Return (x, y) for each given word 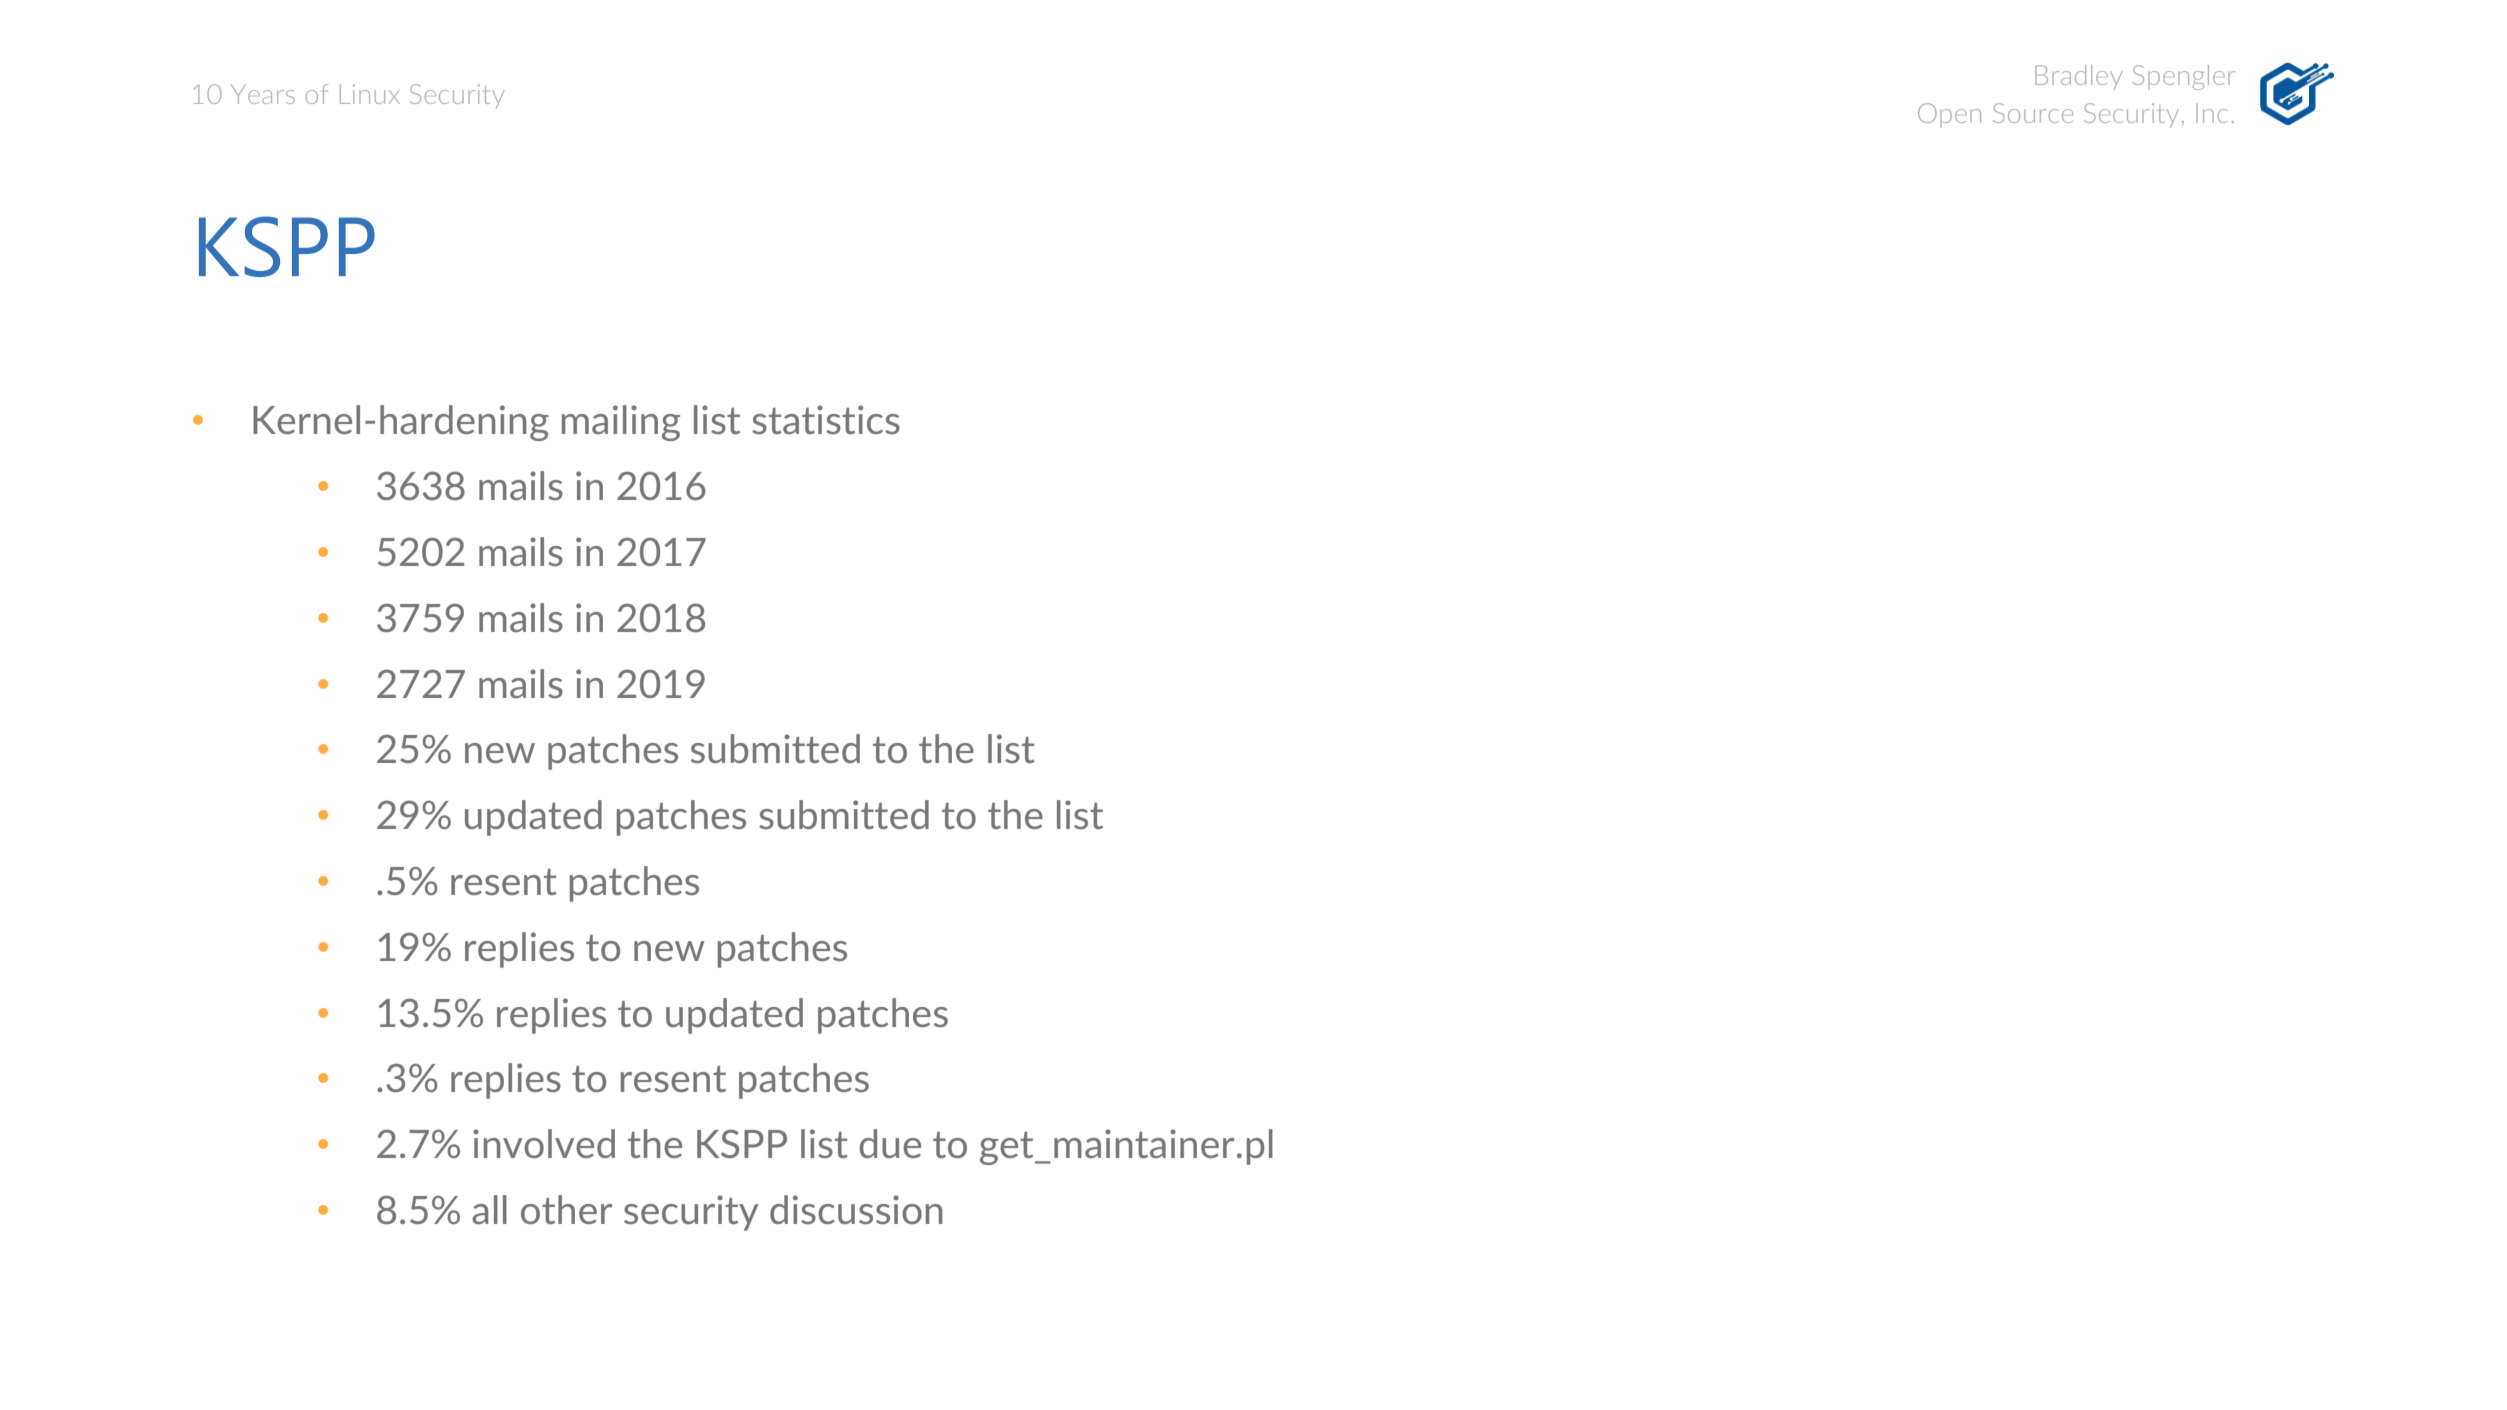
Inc (2212, 113)
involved (544, 1143)
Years (263, 94)
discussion (856, 1209)
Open (1949, 115)
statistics (826, 419)
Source (2033, 113)
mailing (621, 423)
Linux (370, 94)
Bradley (2078, 77)
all (489, 1209)
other (566, 1209)
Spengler (2184, 77)
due (890, 1143)
